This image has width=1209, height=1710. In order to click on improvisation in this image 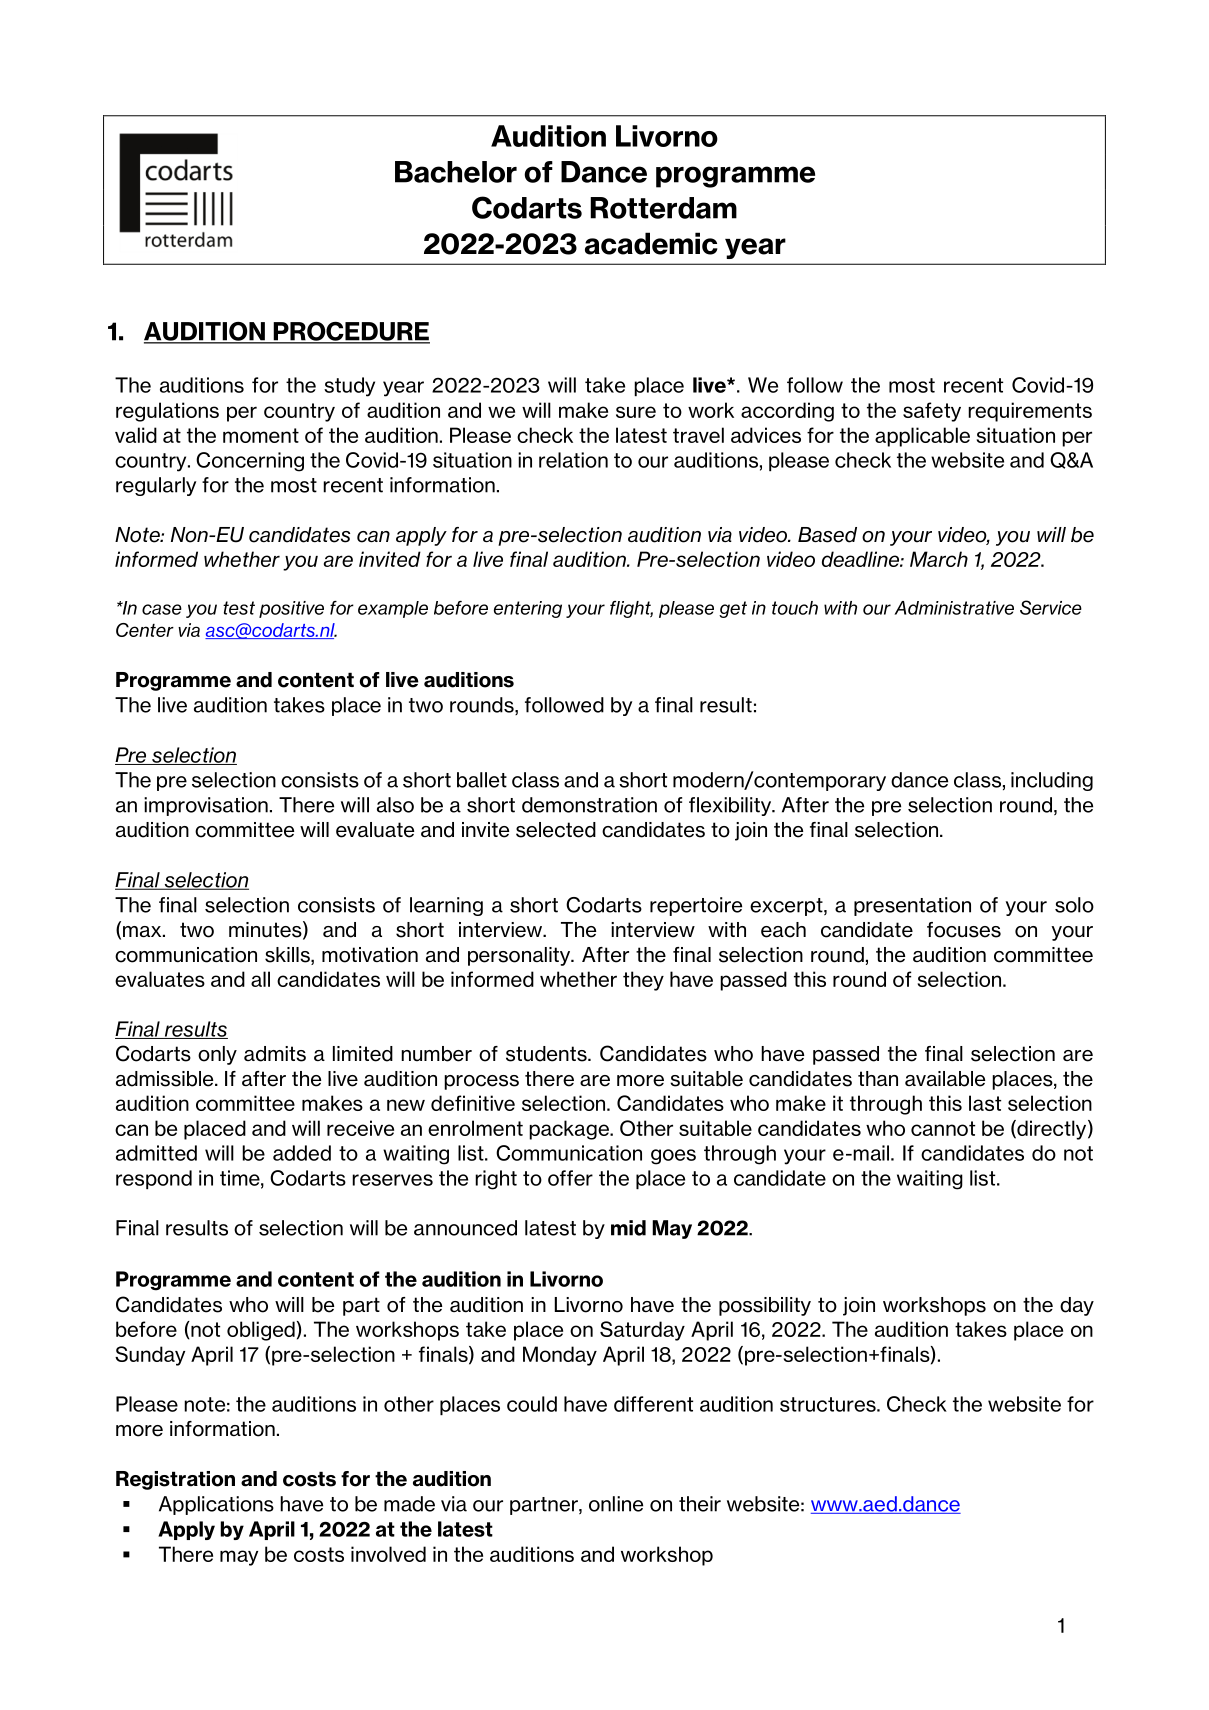, I will do `click(206, 806)`.
